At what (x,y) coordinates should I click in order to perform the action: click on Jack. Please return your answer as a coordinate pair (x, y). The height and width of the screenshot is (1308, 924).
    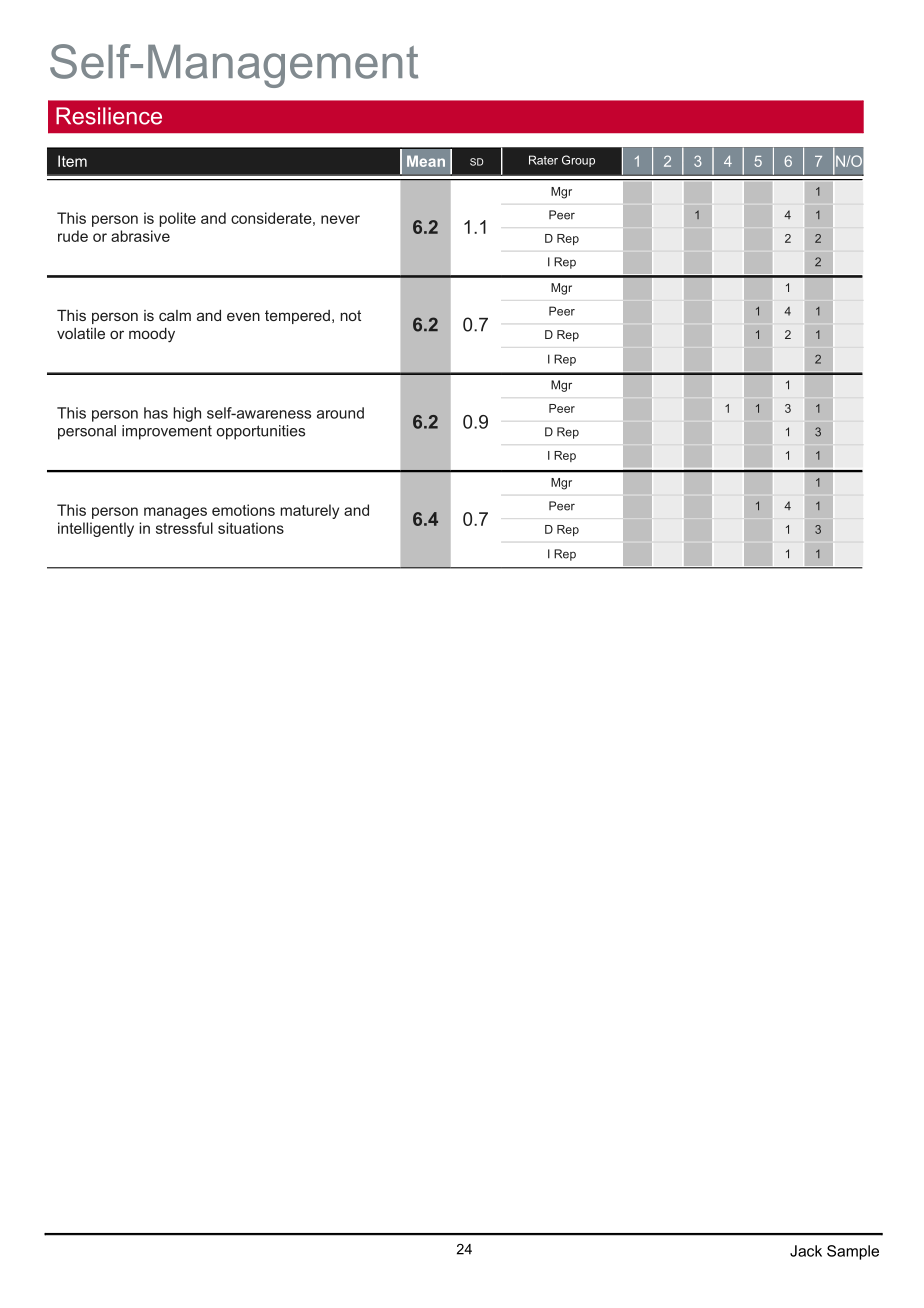
    Looking at the image, I should click on (806, 1251).
